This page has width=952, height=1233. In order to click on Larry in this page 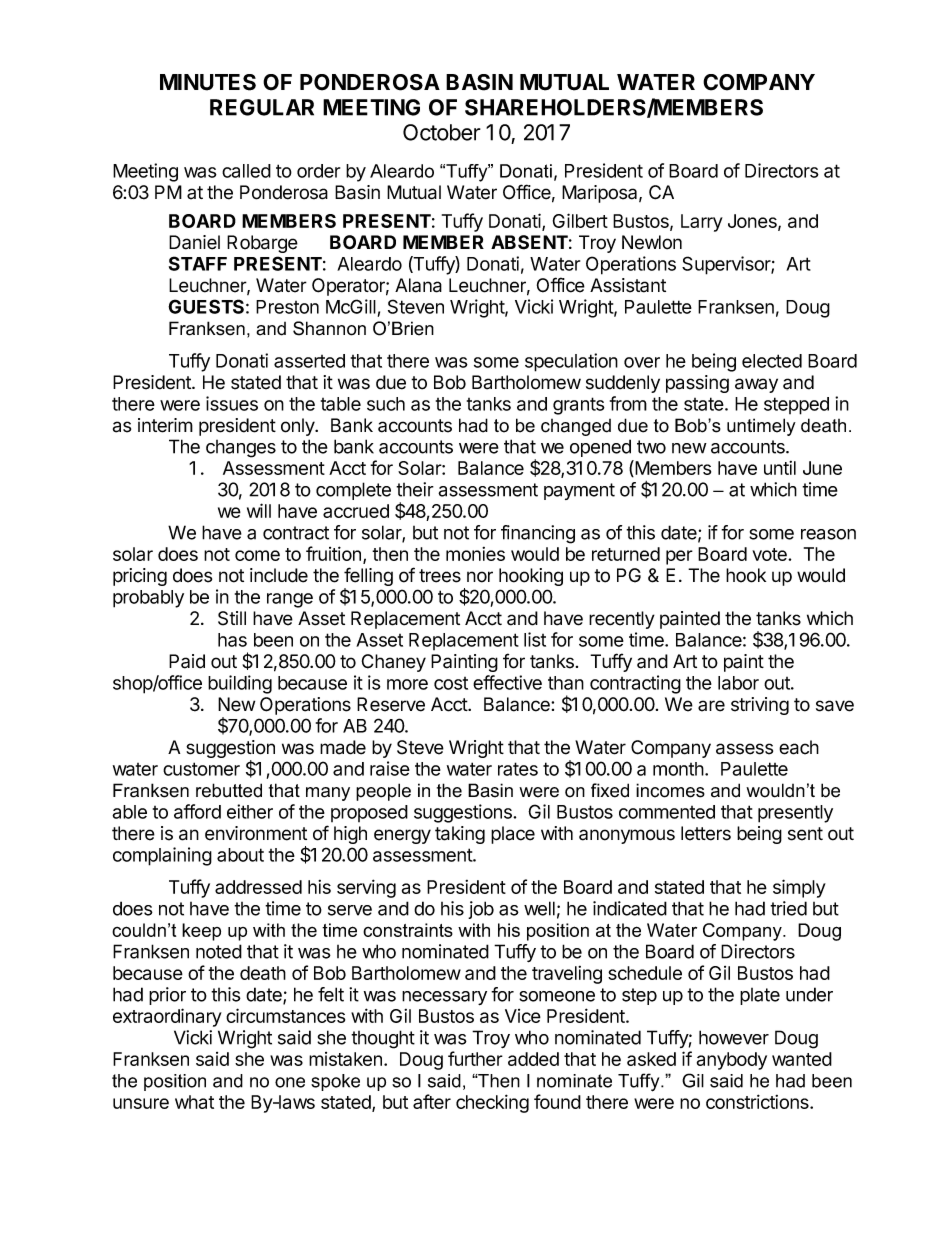, I will do `click(702, 223)`.
